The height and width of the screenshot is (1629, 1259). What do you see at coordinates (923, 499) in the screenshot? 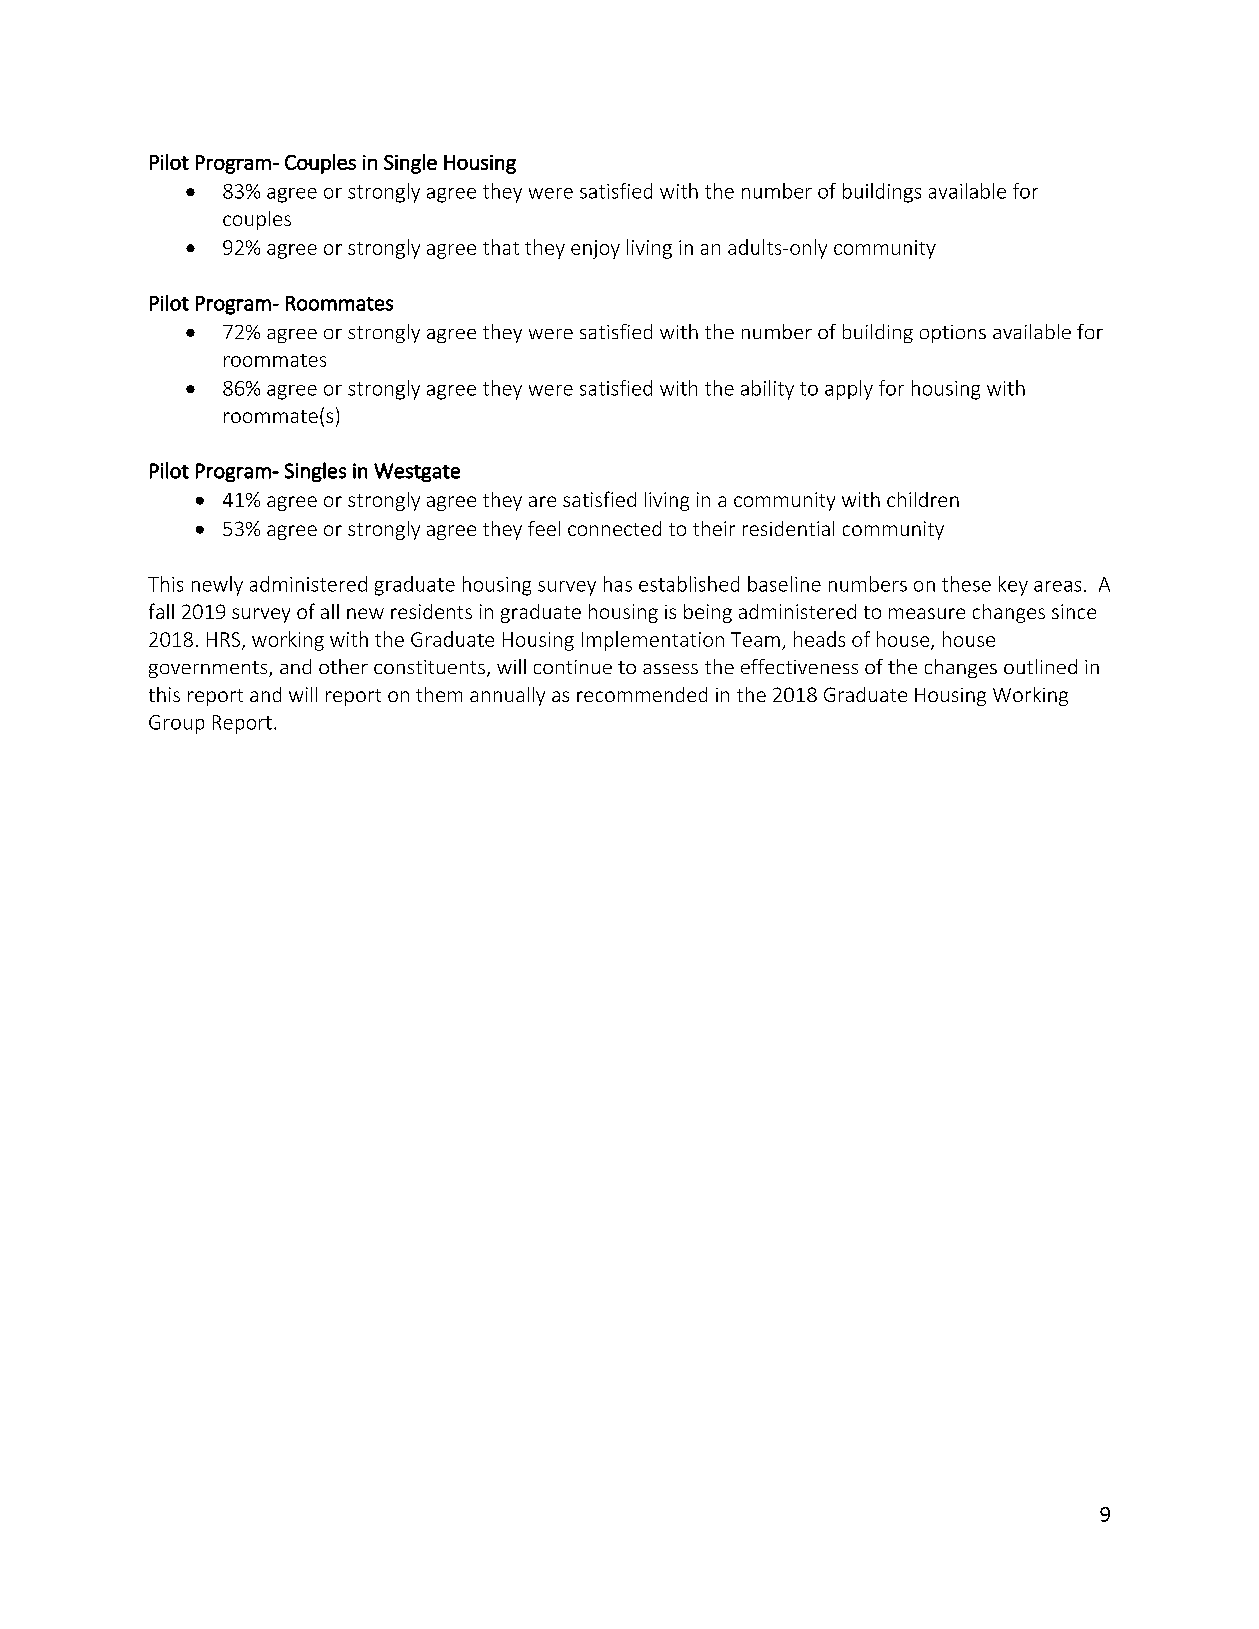
I see `children` at bounding box center [923, 499].
